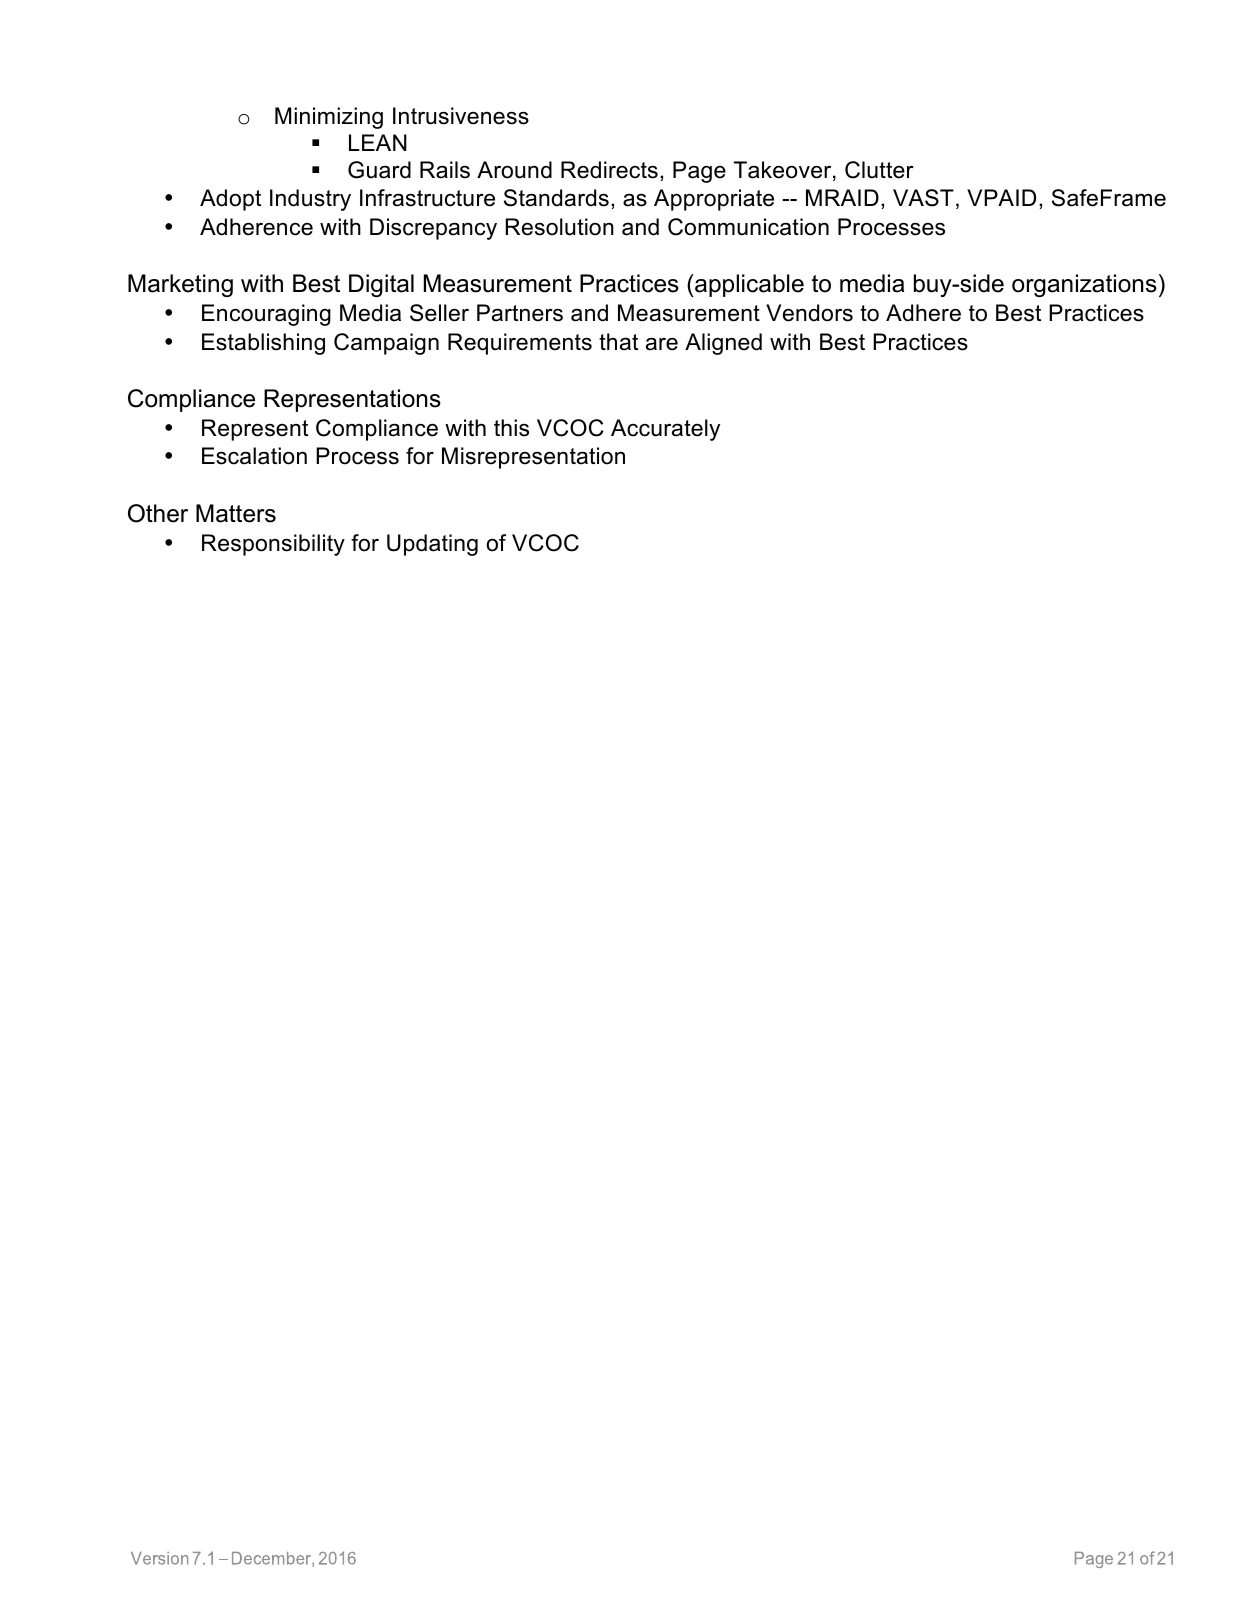 This image has width=1249, height=1617. I want to click on Vendors, so click(809, 313).
